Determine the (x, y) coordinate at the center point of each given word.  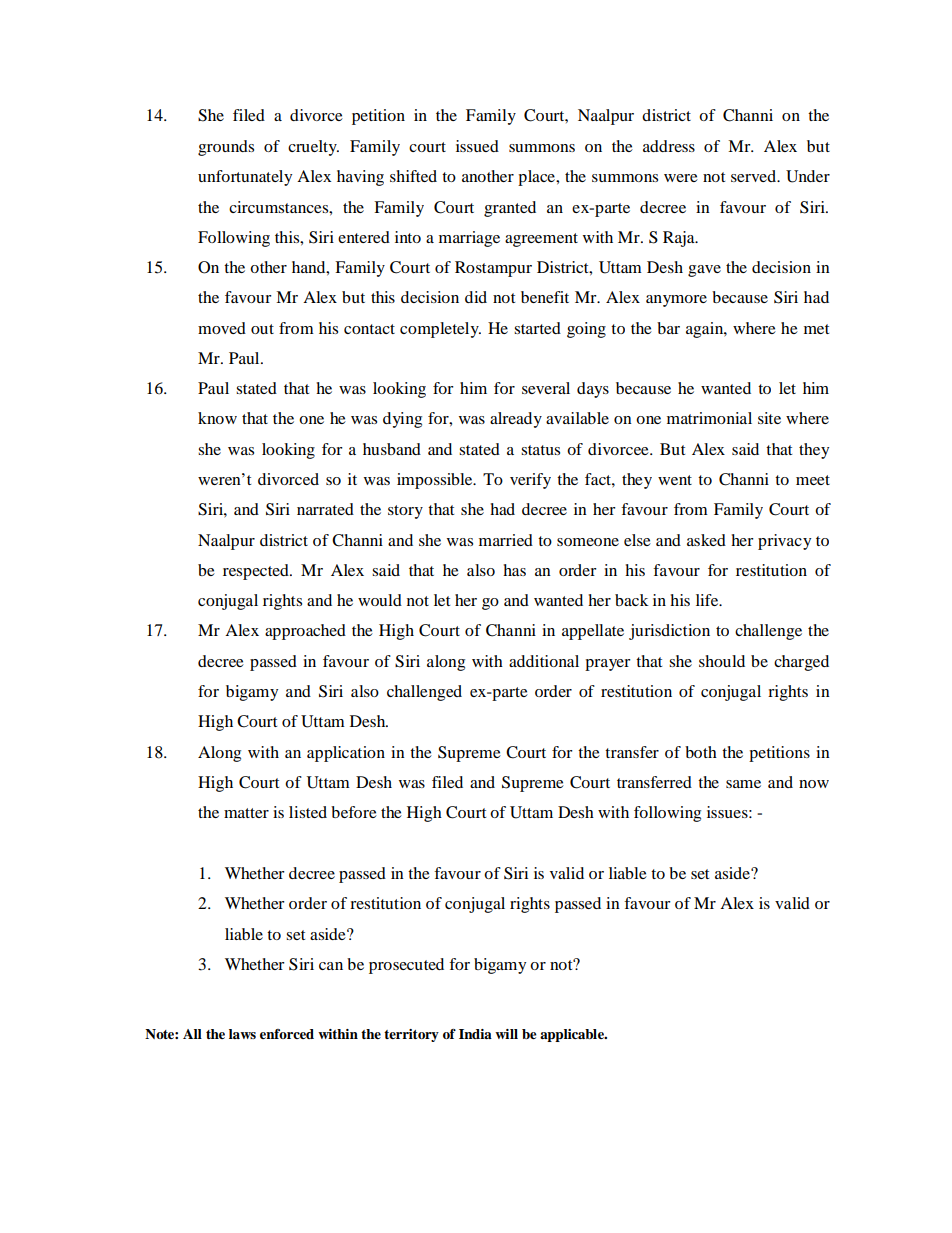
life (708, 600)
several (546, 388)
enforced (287, 1034)
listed (308, 812)
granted (510, 209)
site (769, 418)
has (514, 570)
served (754, 176)
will (506, 1034)
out (262, 329)
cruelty (313, 148)
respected (257, 572)
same (743, 784)
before (354, 812)
